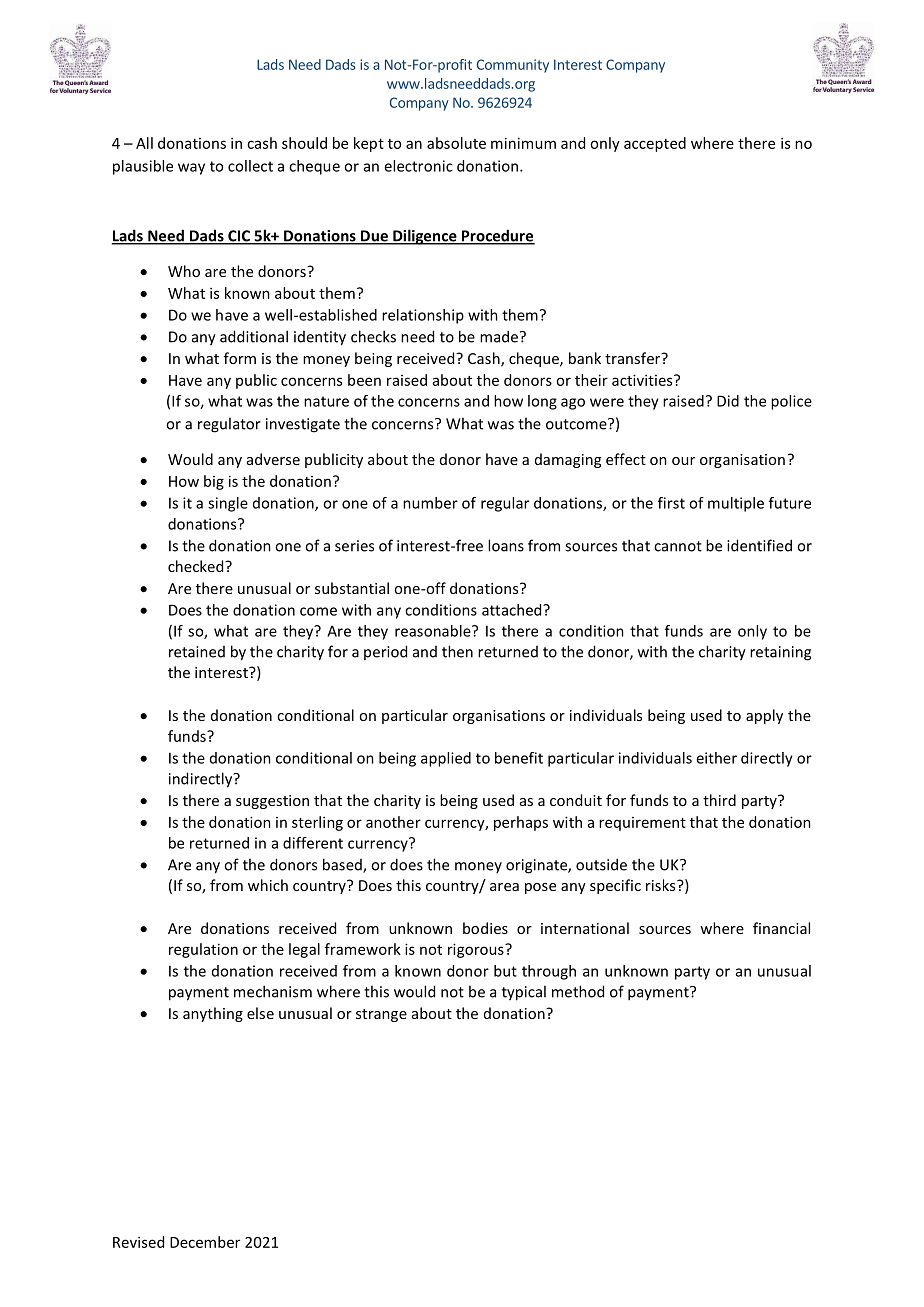  Describe the element at coordinates (655, 144) in the image. I see `accepted` at that location.
